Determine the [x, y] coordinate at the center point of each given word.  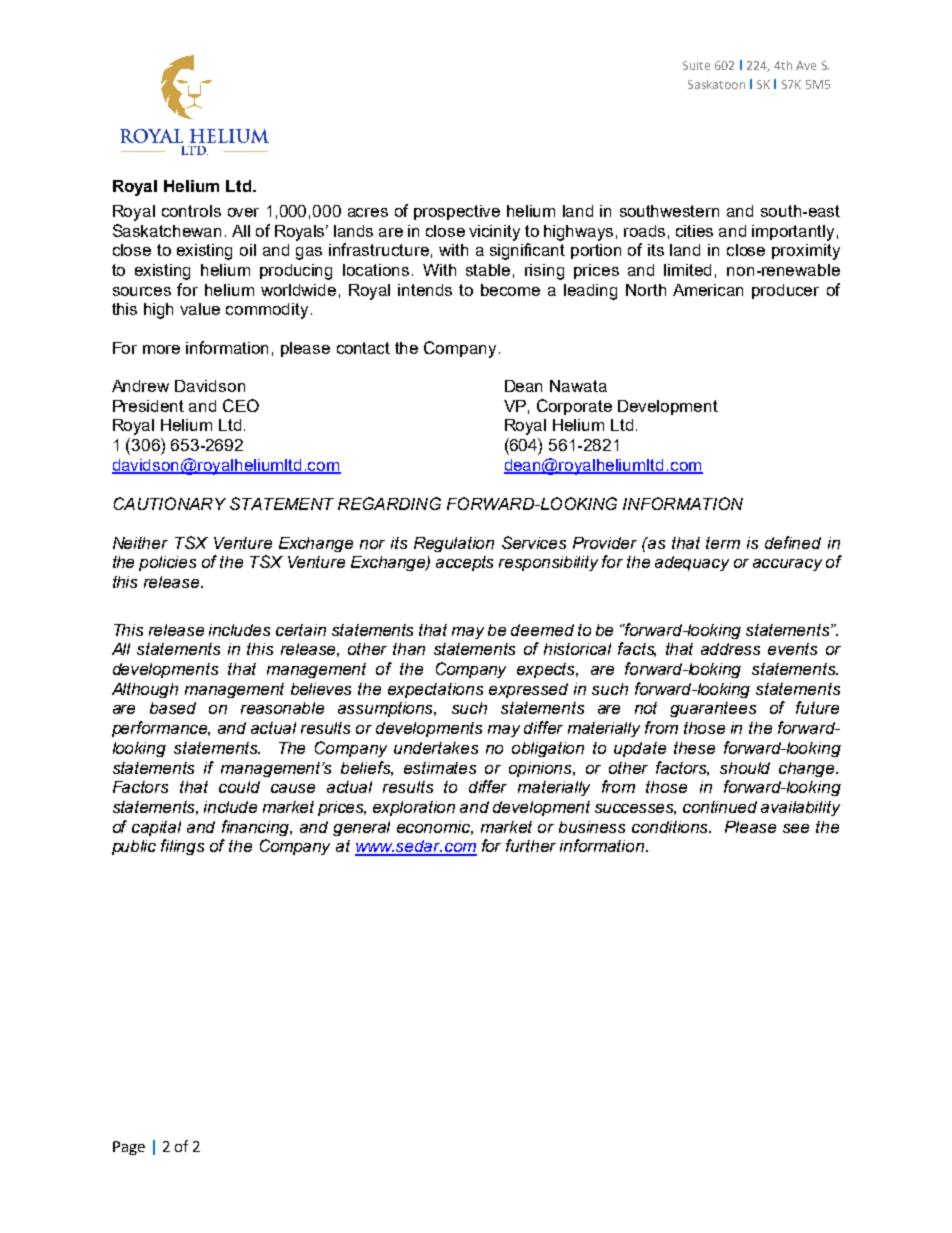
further [531, 845]
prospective [457, 212]
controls [191, 211]
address [730, 649]
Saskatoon [716, 84]
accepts [464, 563]
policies [167, 563]
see [796, 828]
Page [129, 1148]
